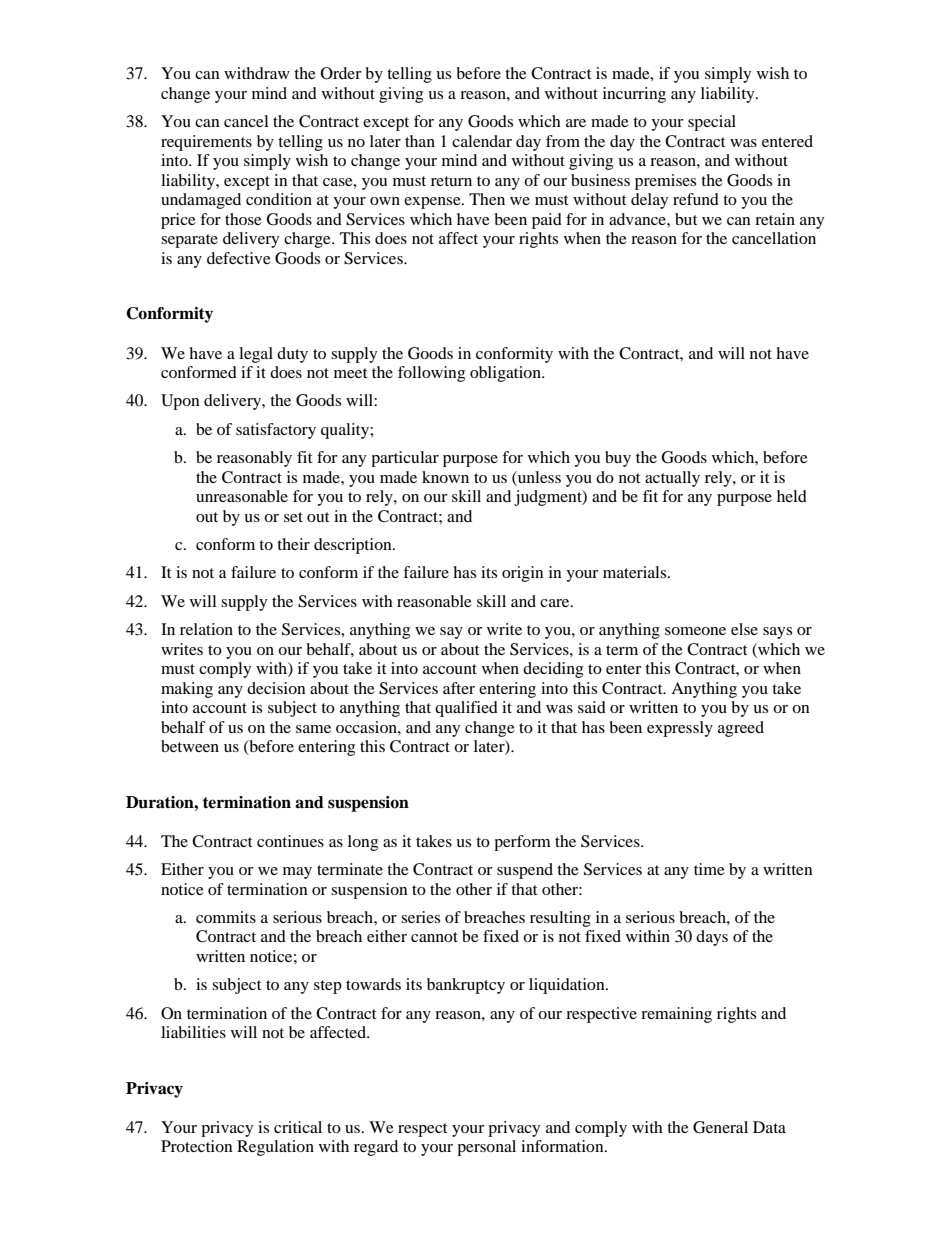 This page has width=952, height=1233. What do you see at coordinates (275, 1148) in the page?
I see `Regulation` at bounding box center [275, 1148].
